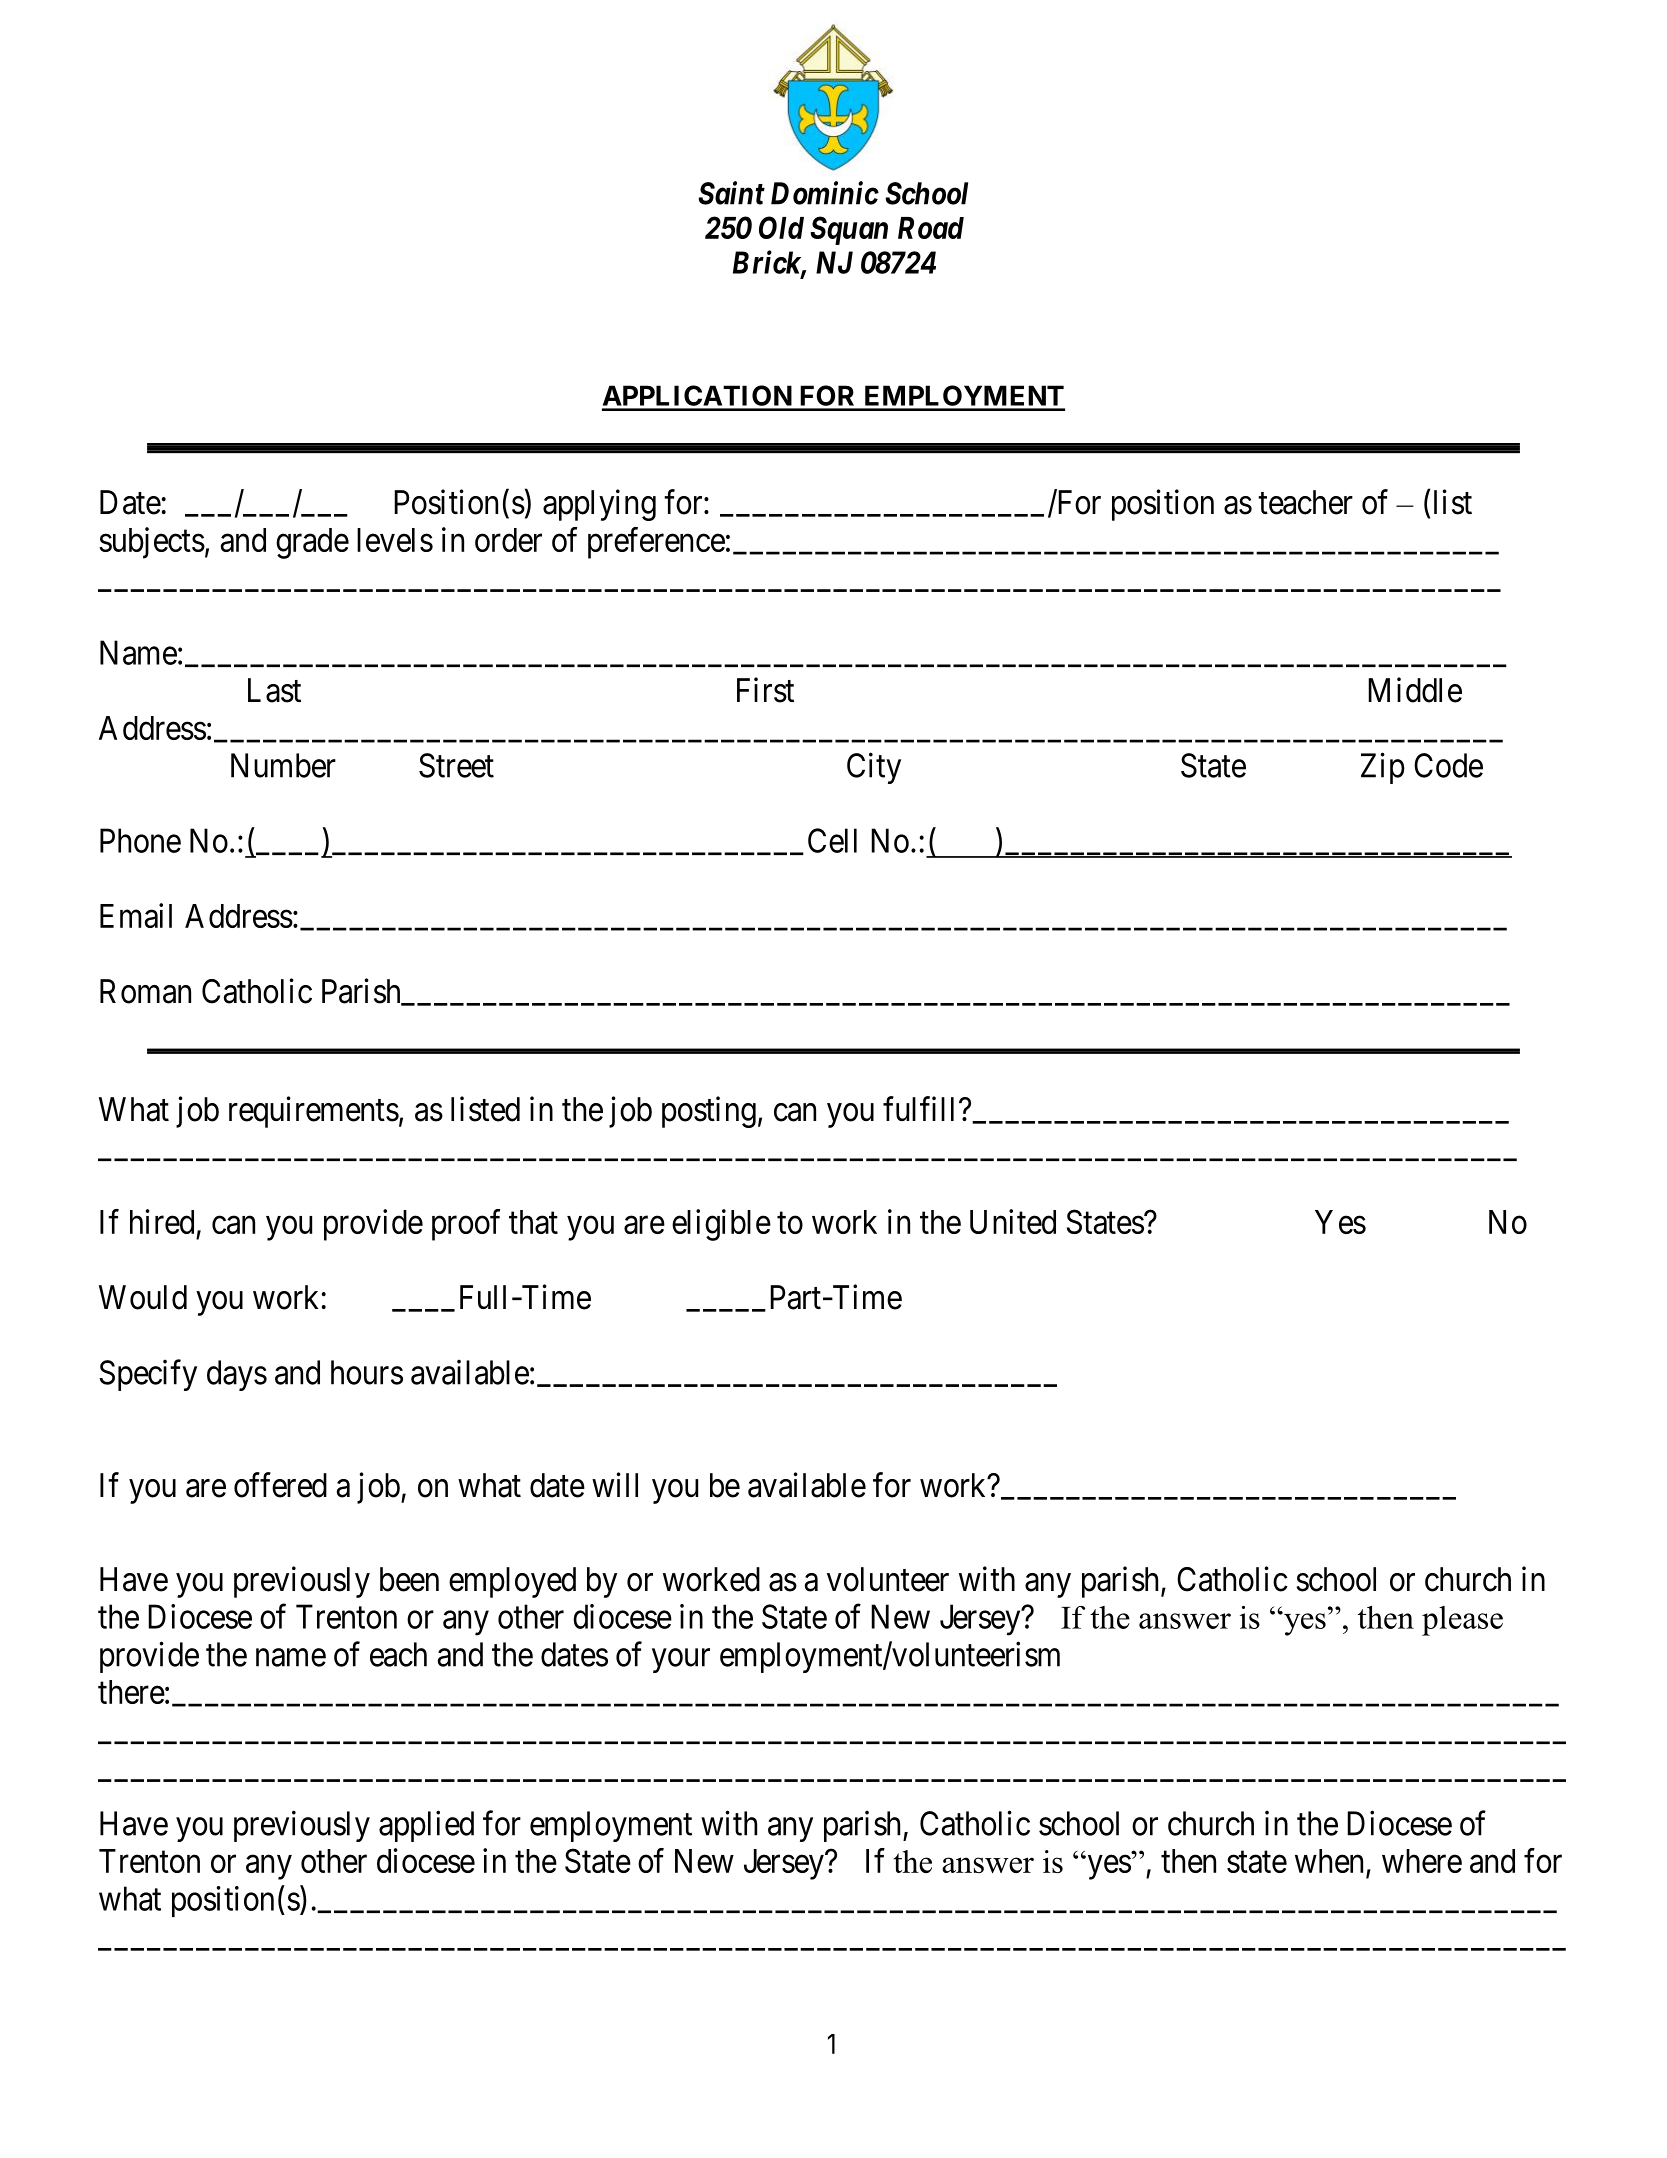  What do you see at coordinates (237, 1375) in the document?
I see `days` at bounding box center [237, 1375].
